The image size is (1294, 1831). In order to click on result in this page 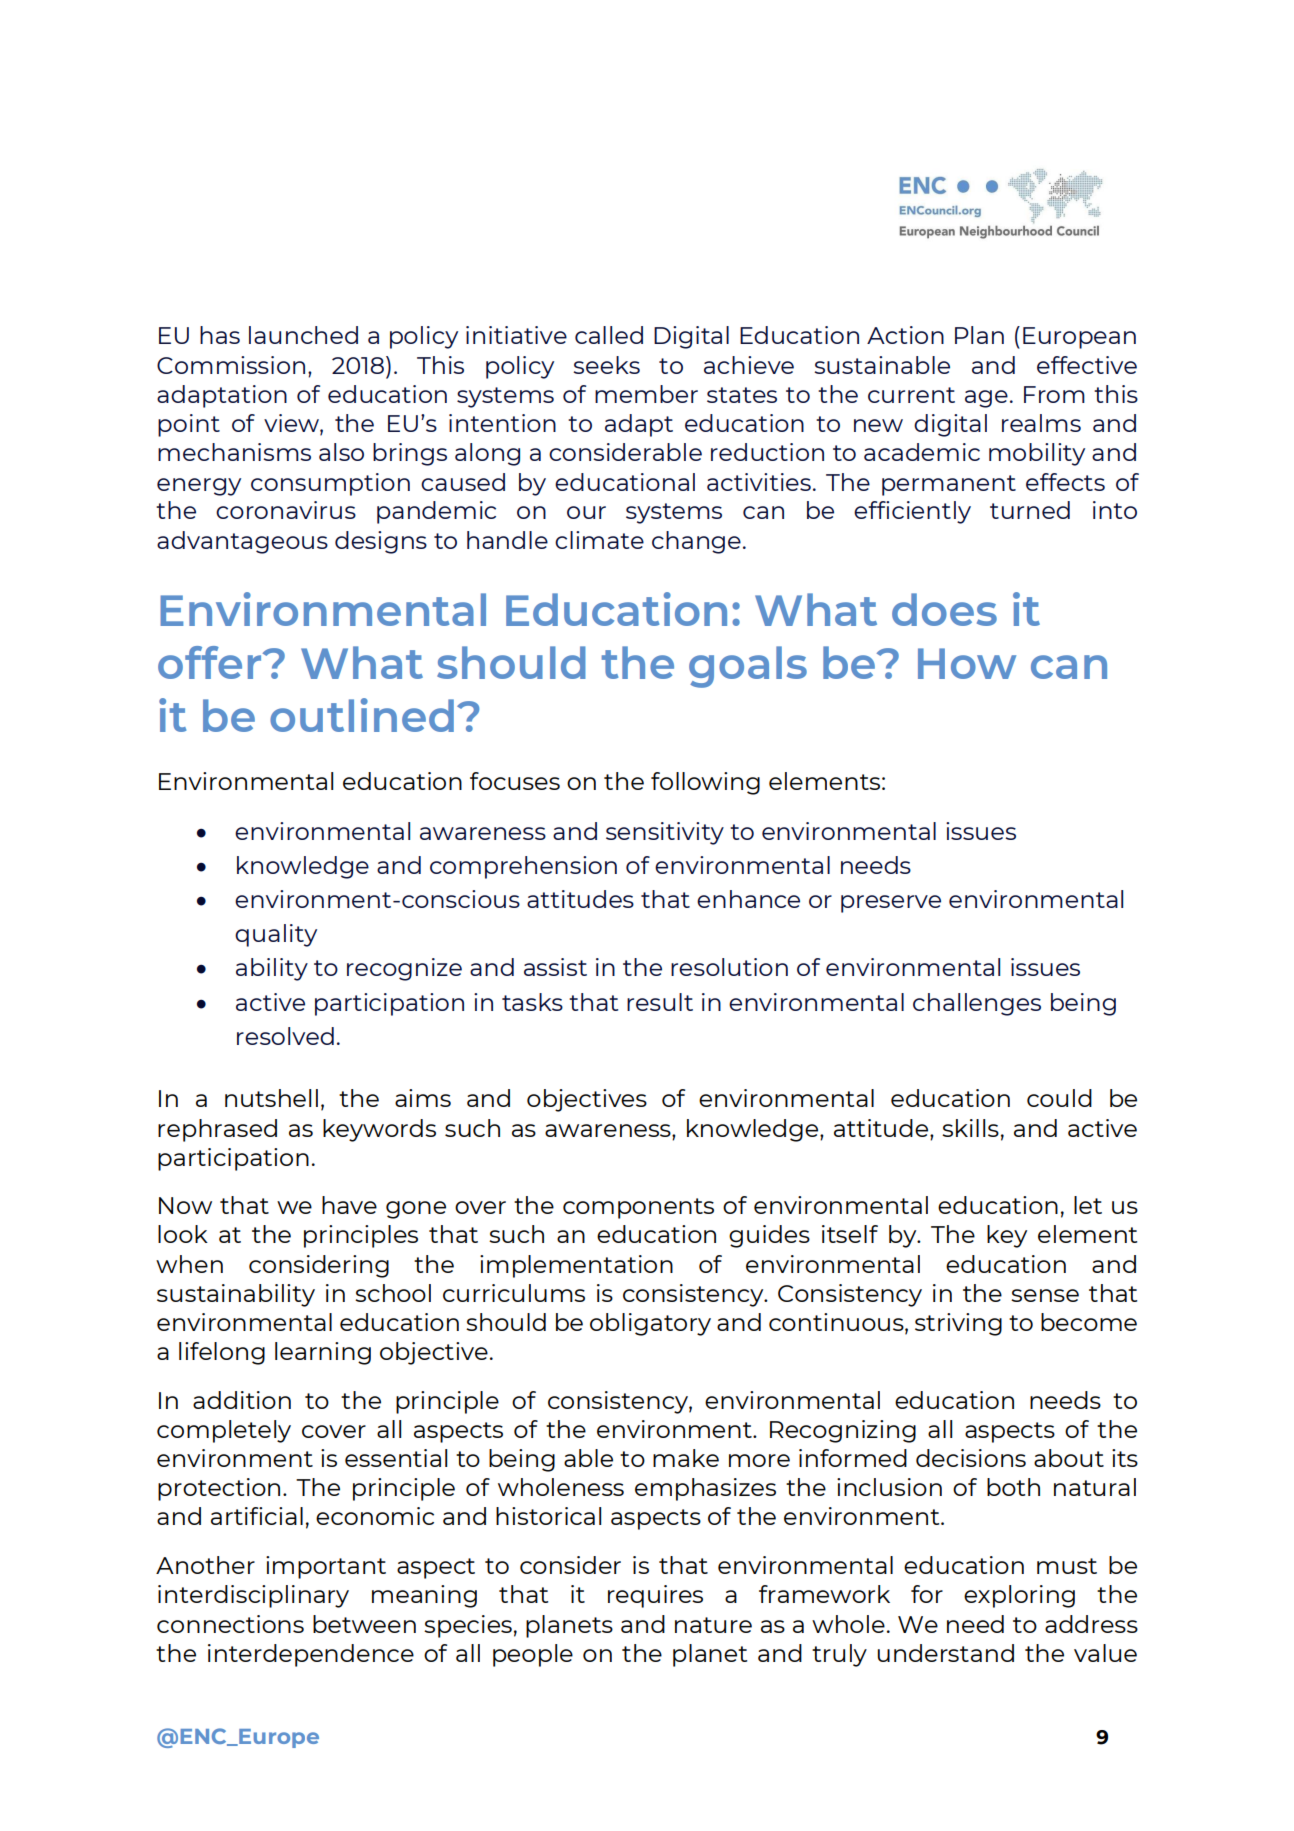, I will do `click(660, 1002)`.
